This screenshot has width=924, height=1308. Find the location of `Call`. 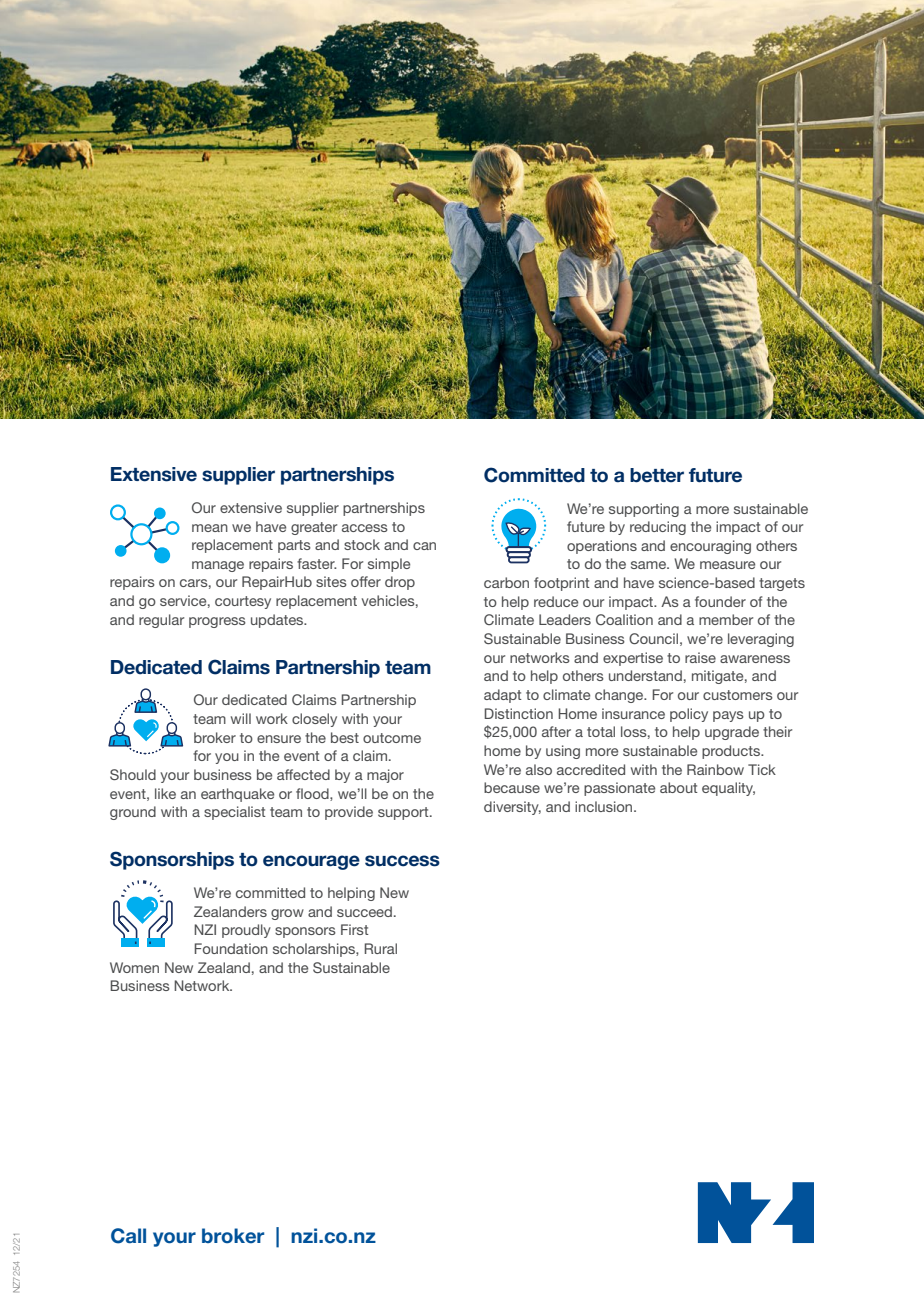

Call is located at coordinates (128, 1236).
